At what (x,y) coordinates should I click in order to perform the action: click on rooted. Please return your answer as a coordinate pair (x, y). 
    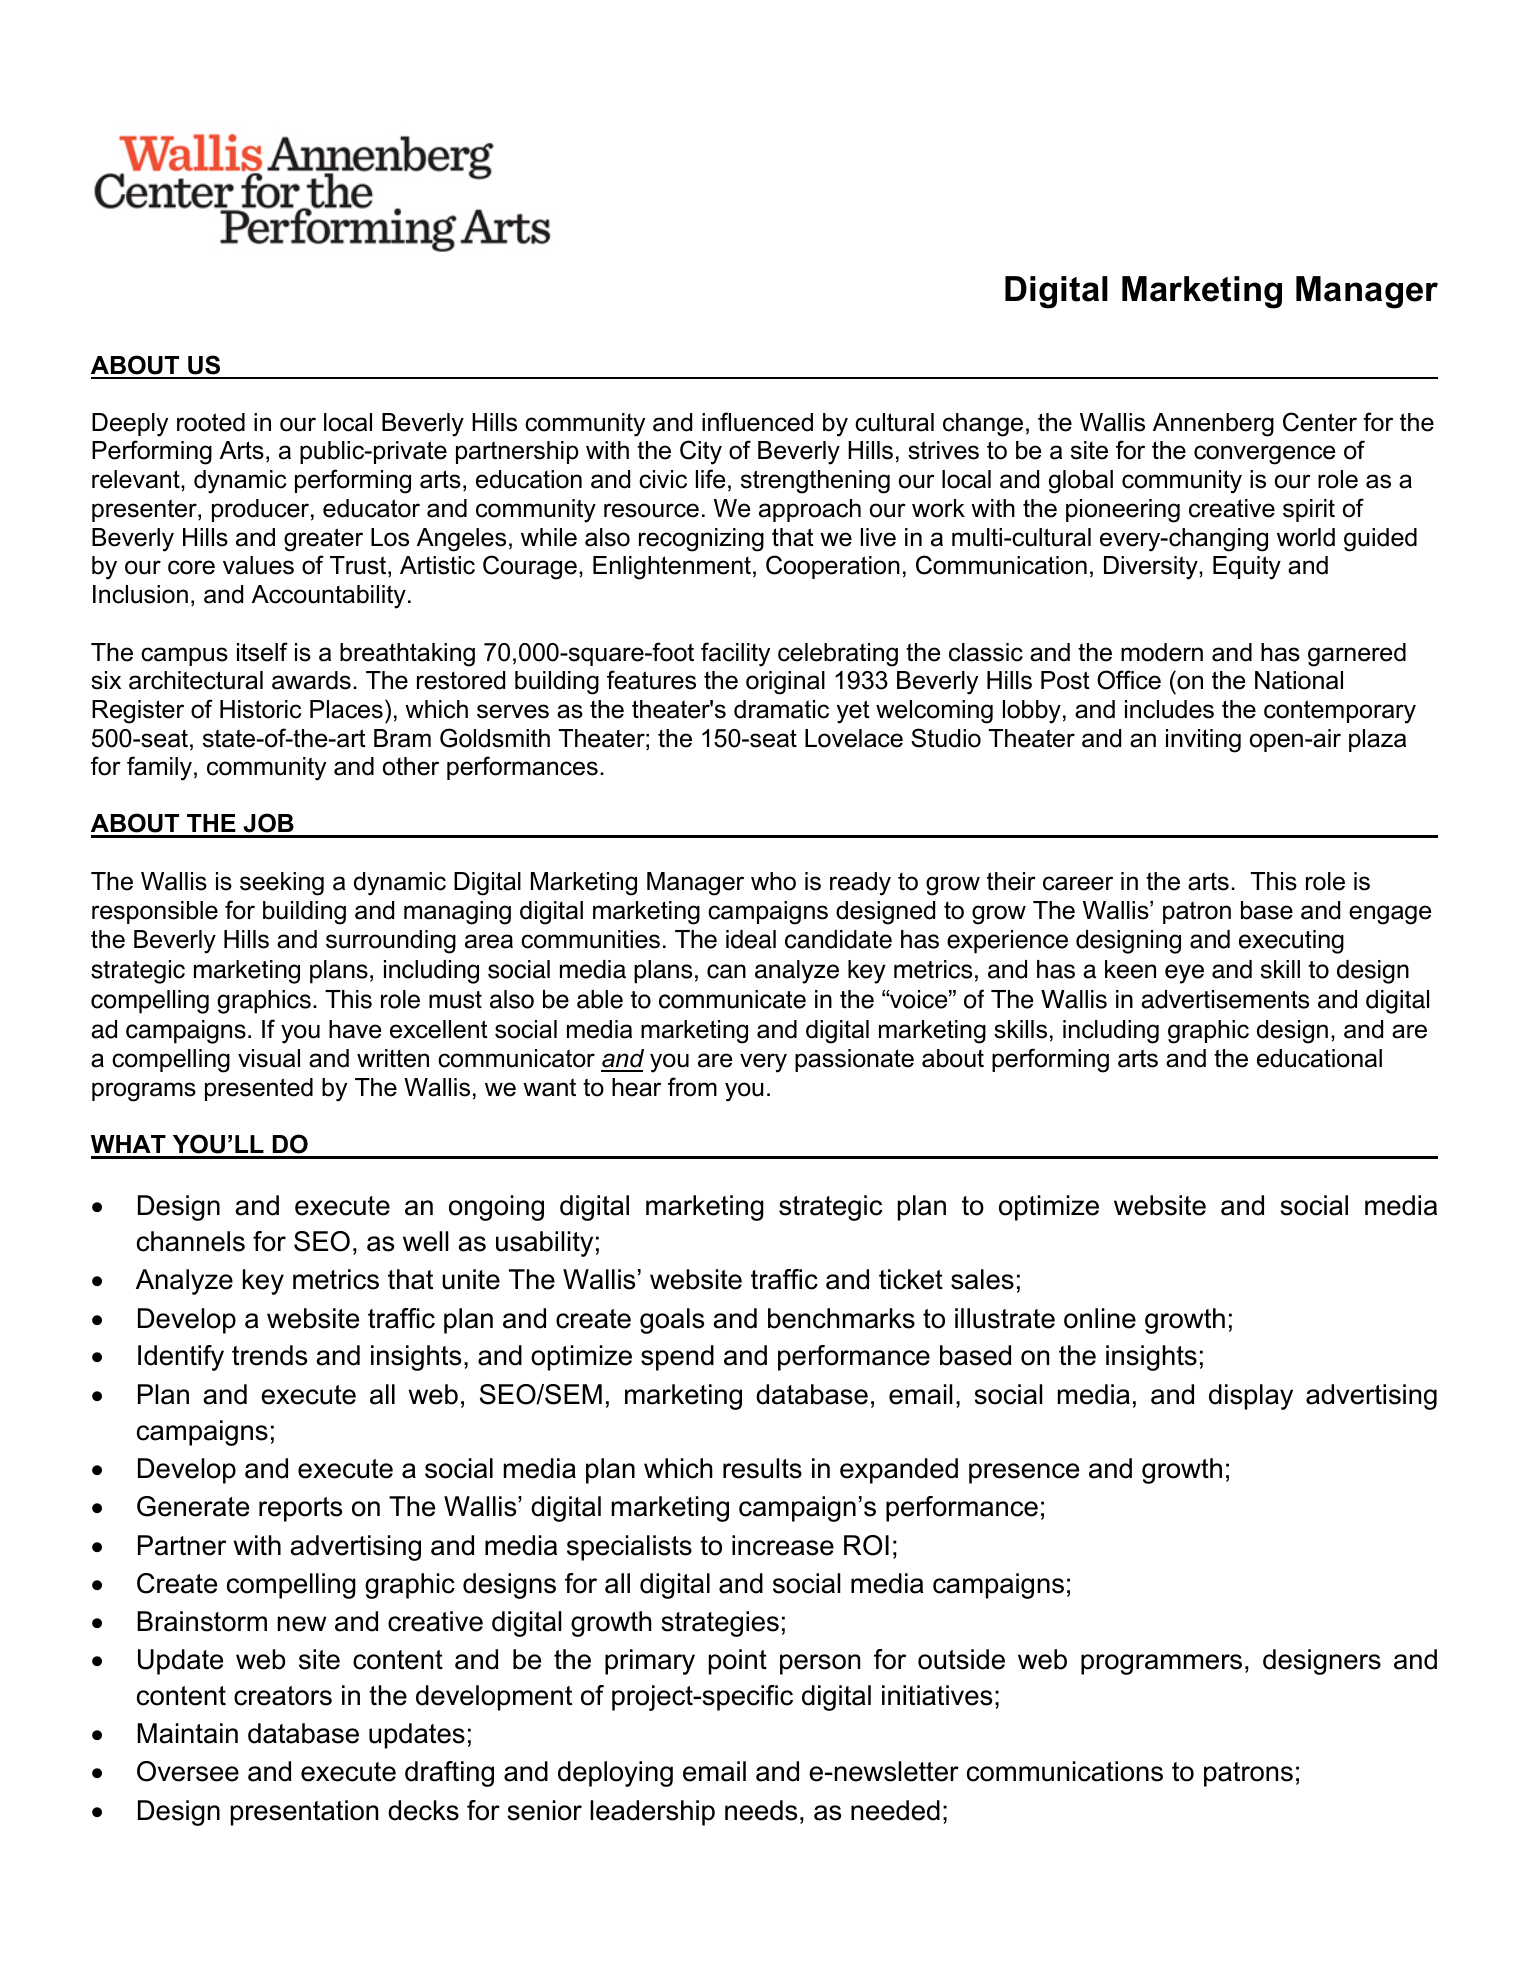
    Looking at the image, I should click on (211, 422).
